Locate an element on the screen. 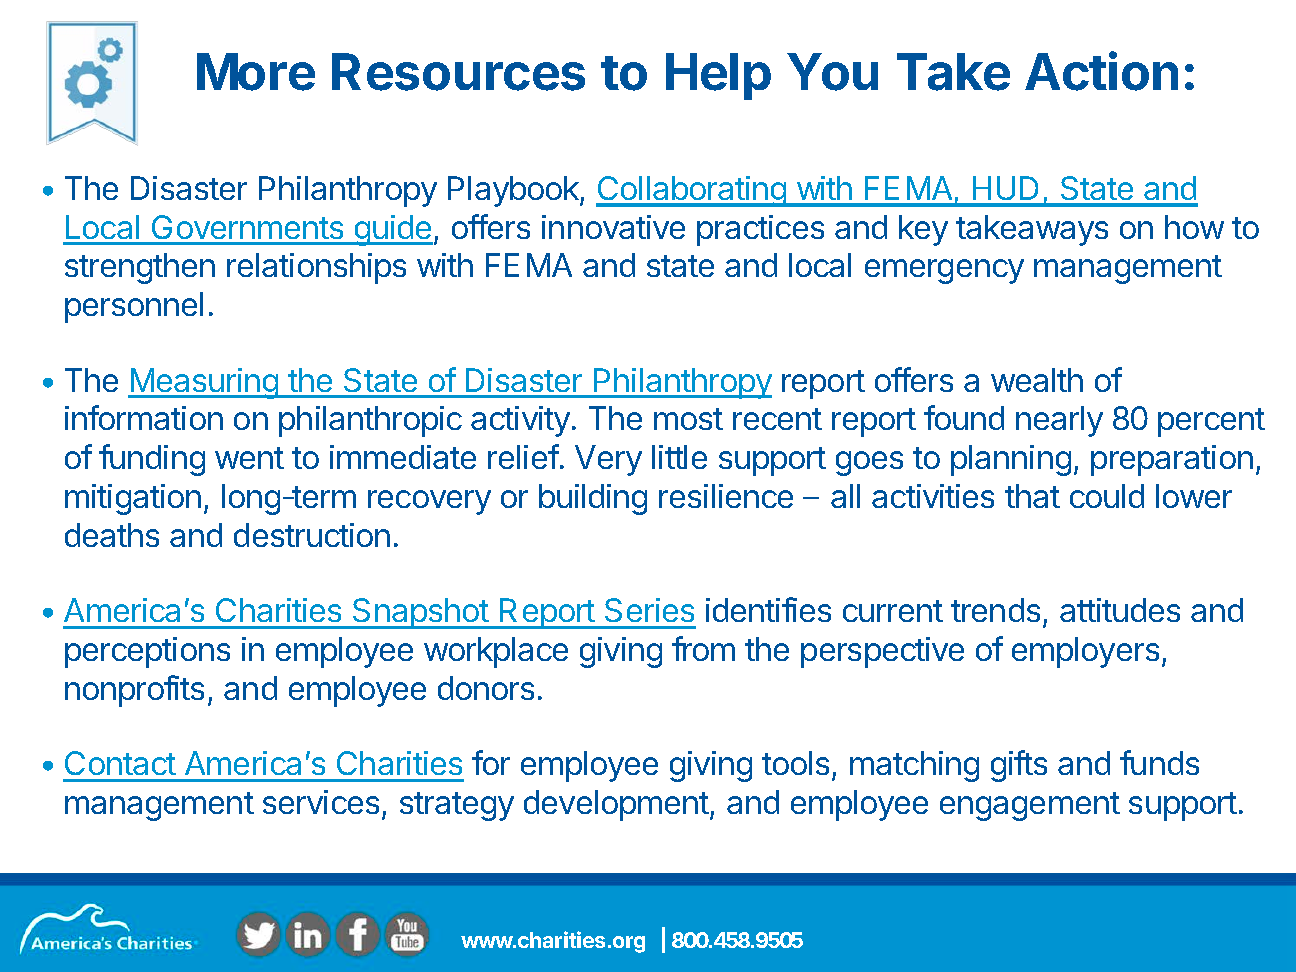  most is located at coordinates (688, 419).
